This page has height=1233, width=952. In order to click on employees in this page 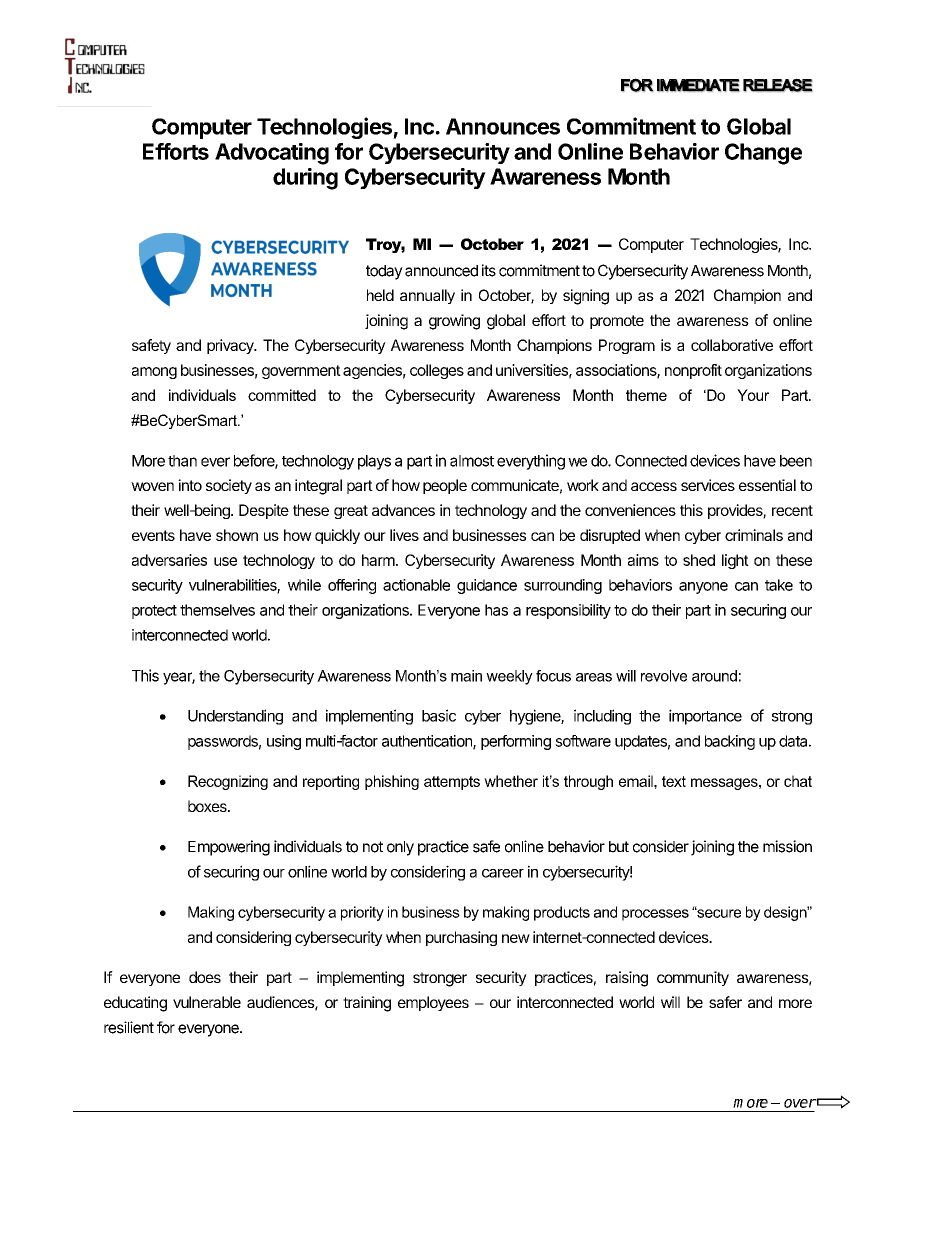, I will do `click(433, 1003)`.
